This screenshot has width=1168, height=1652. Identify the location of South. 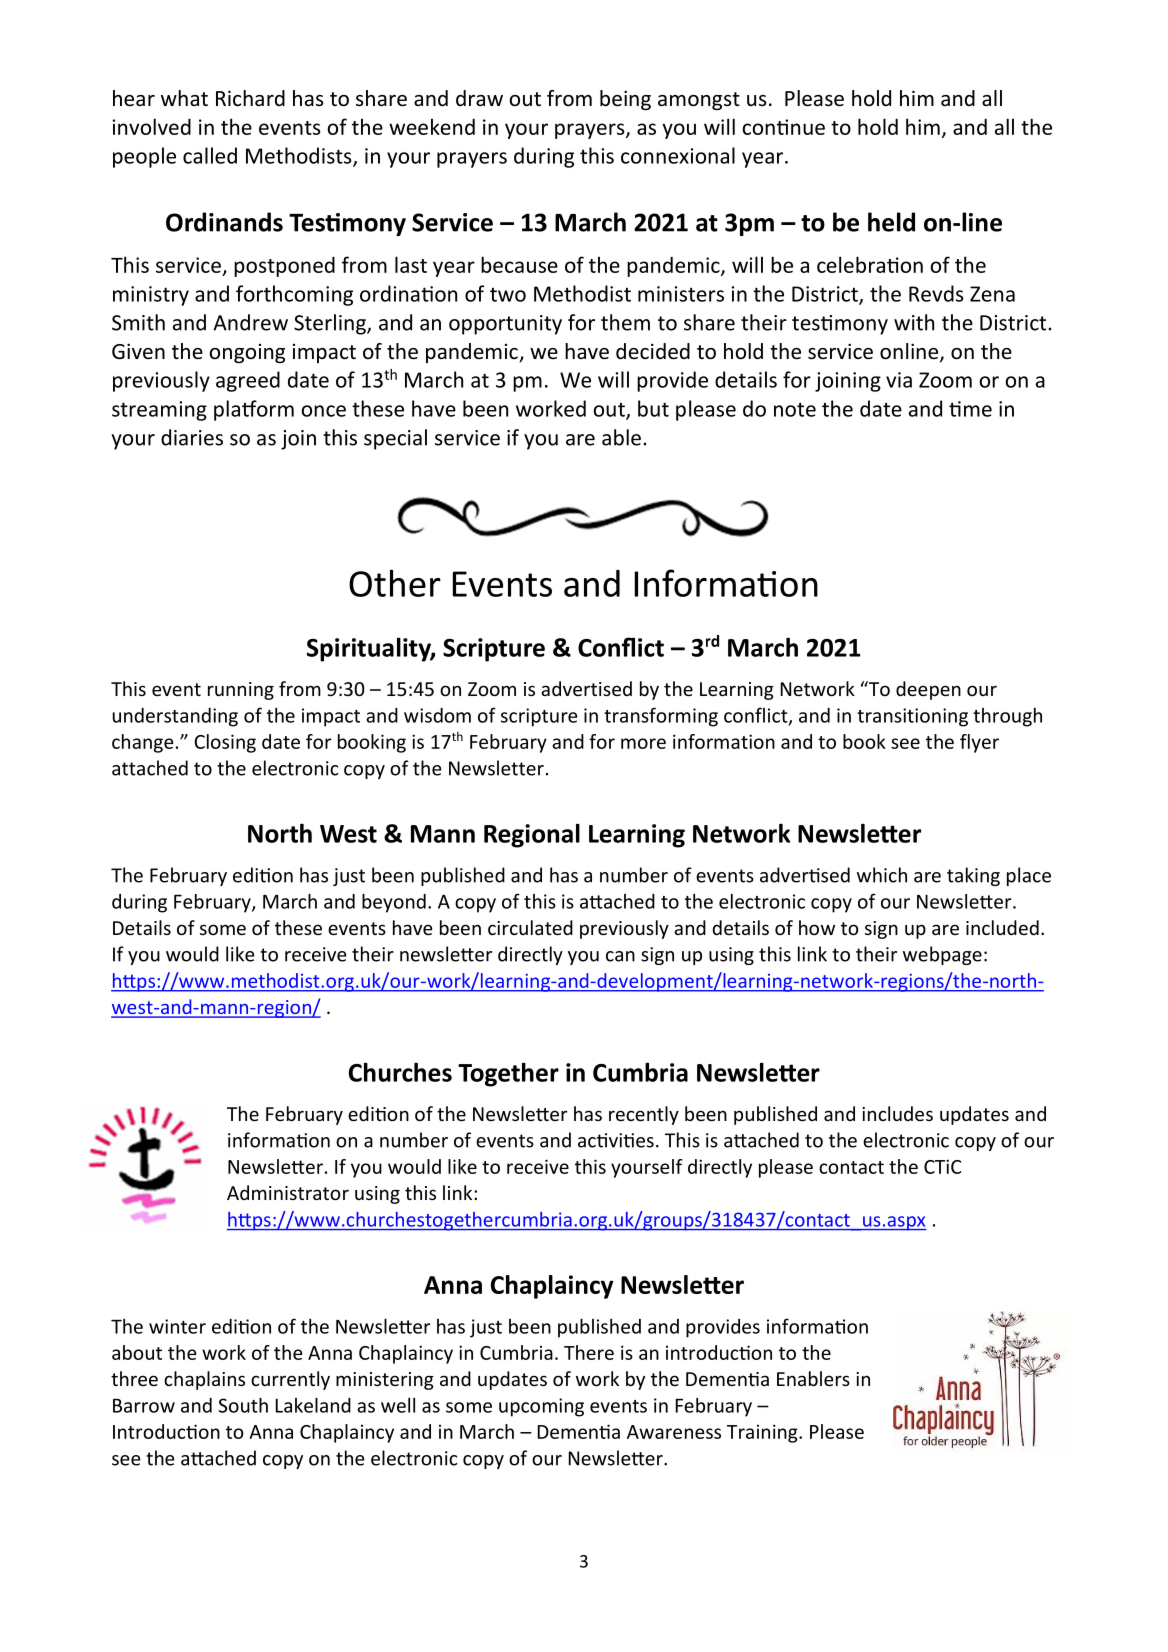
(243, 1405).
